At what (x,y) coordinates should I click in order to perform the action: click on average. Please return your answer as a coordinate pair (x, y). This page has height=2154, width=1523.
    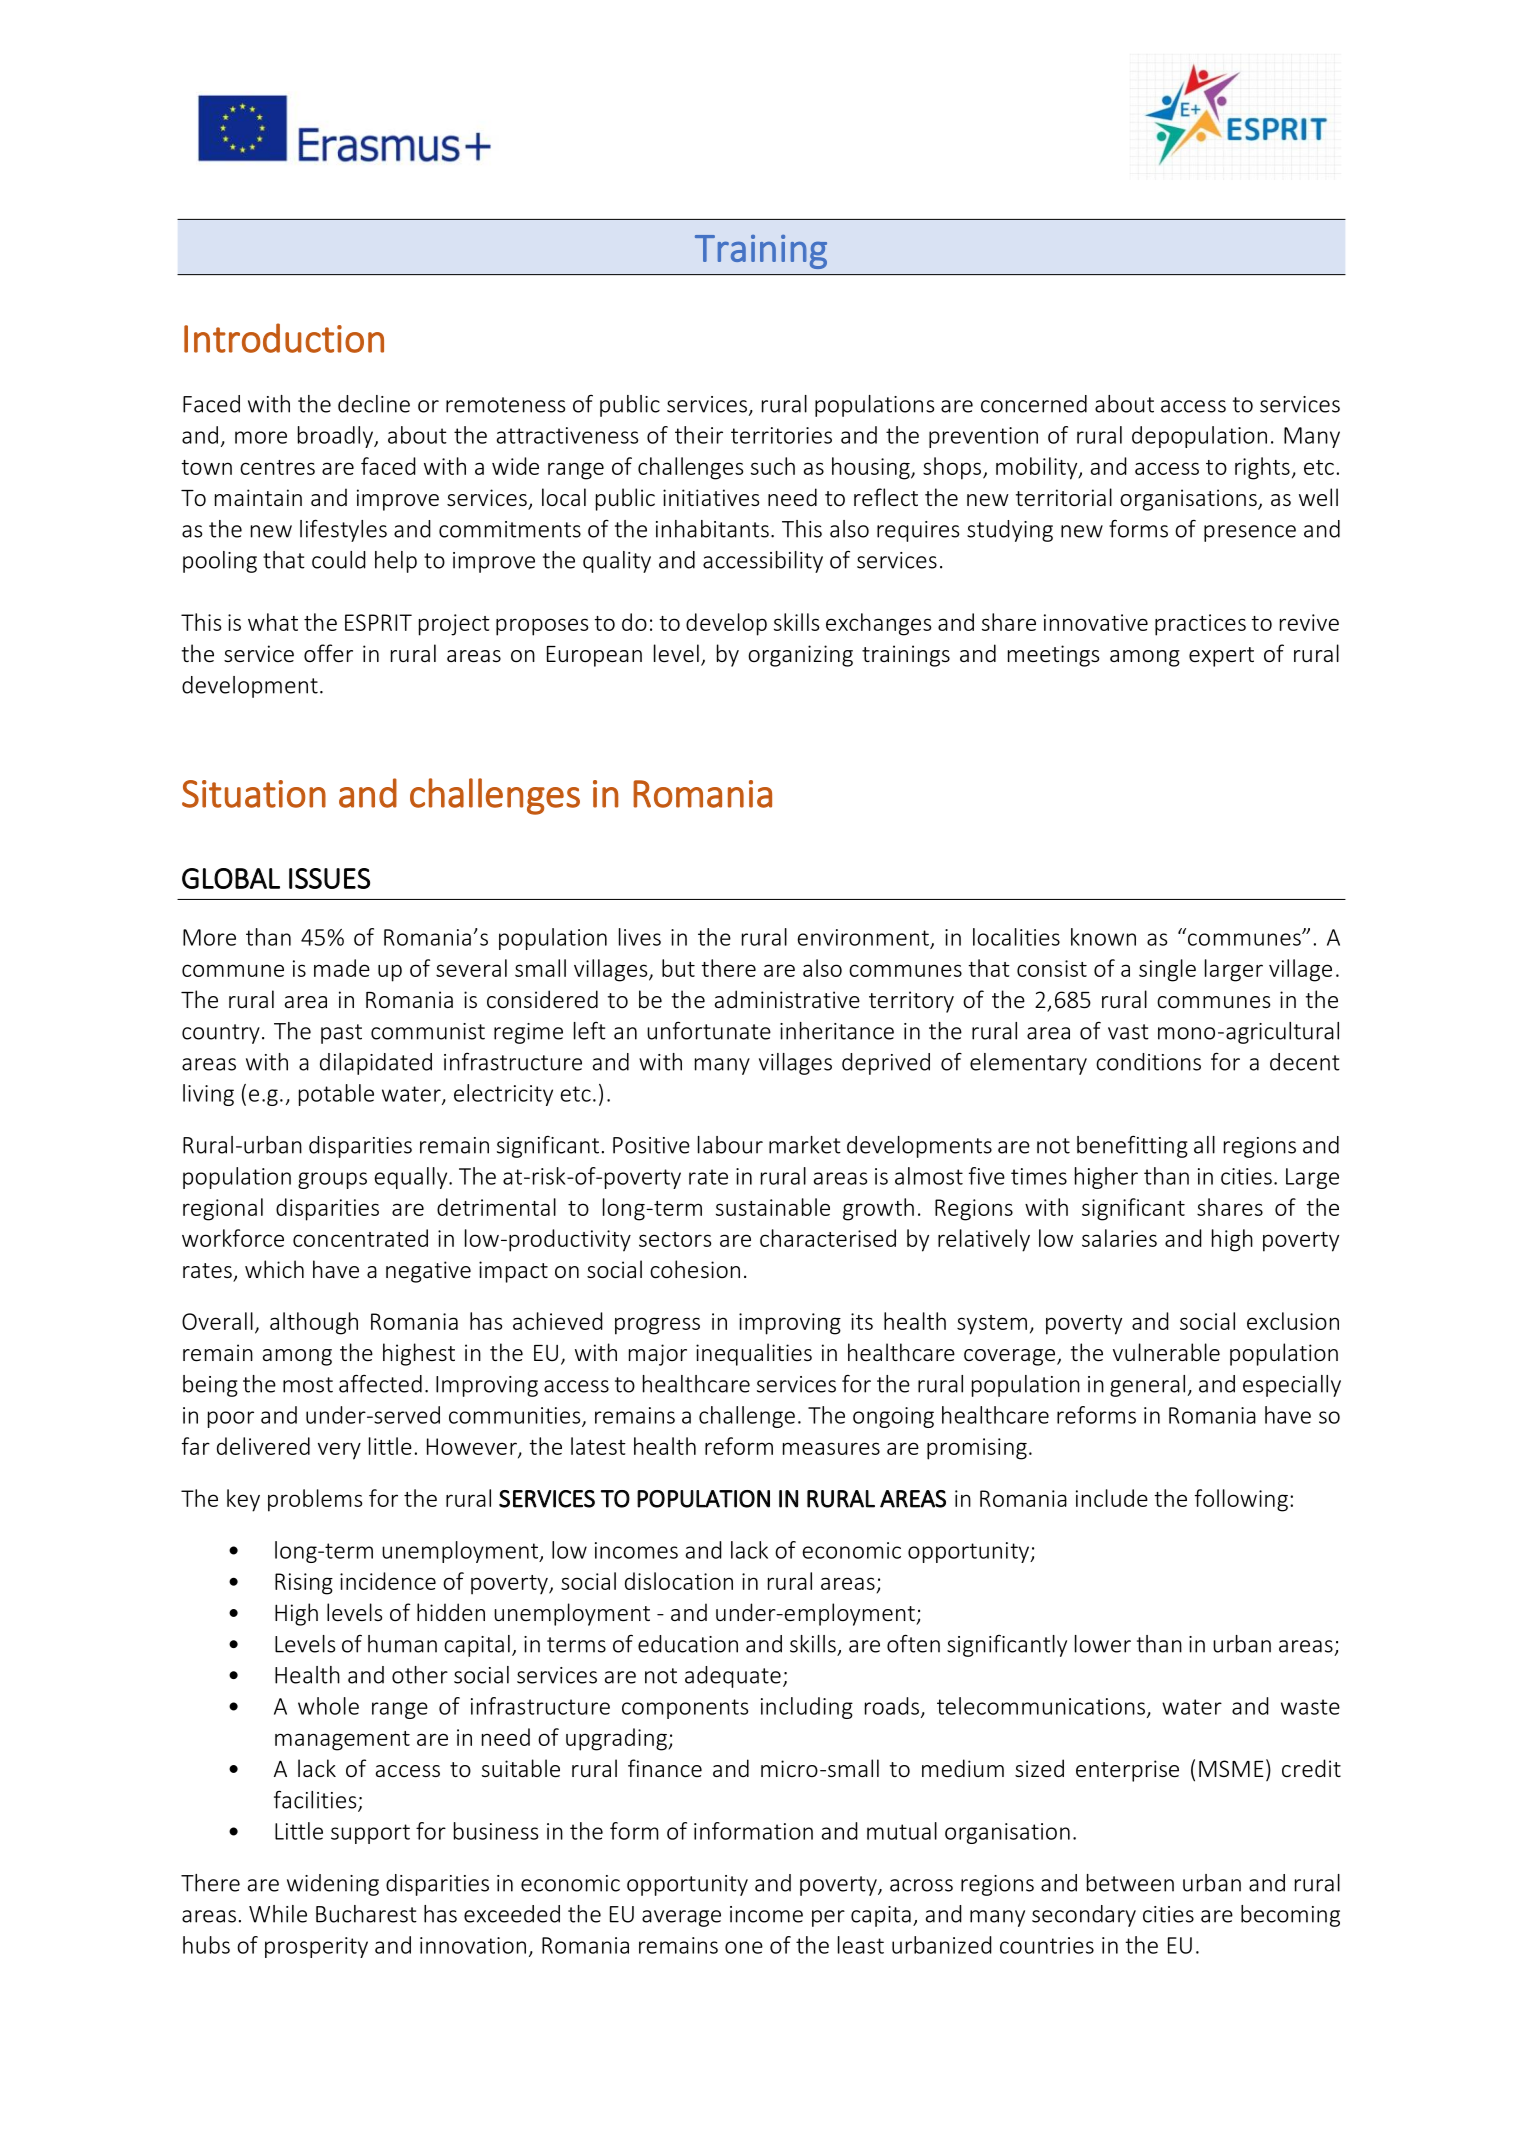
    Looking at the image, I should click on (681, 1918).
